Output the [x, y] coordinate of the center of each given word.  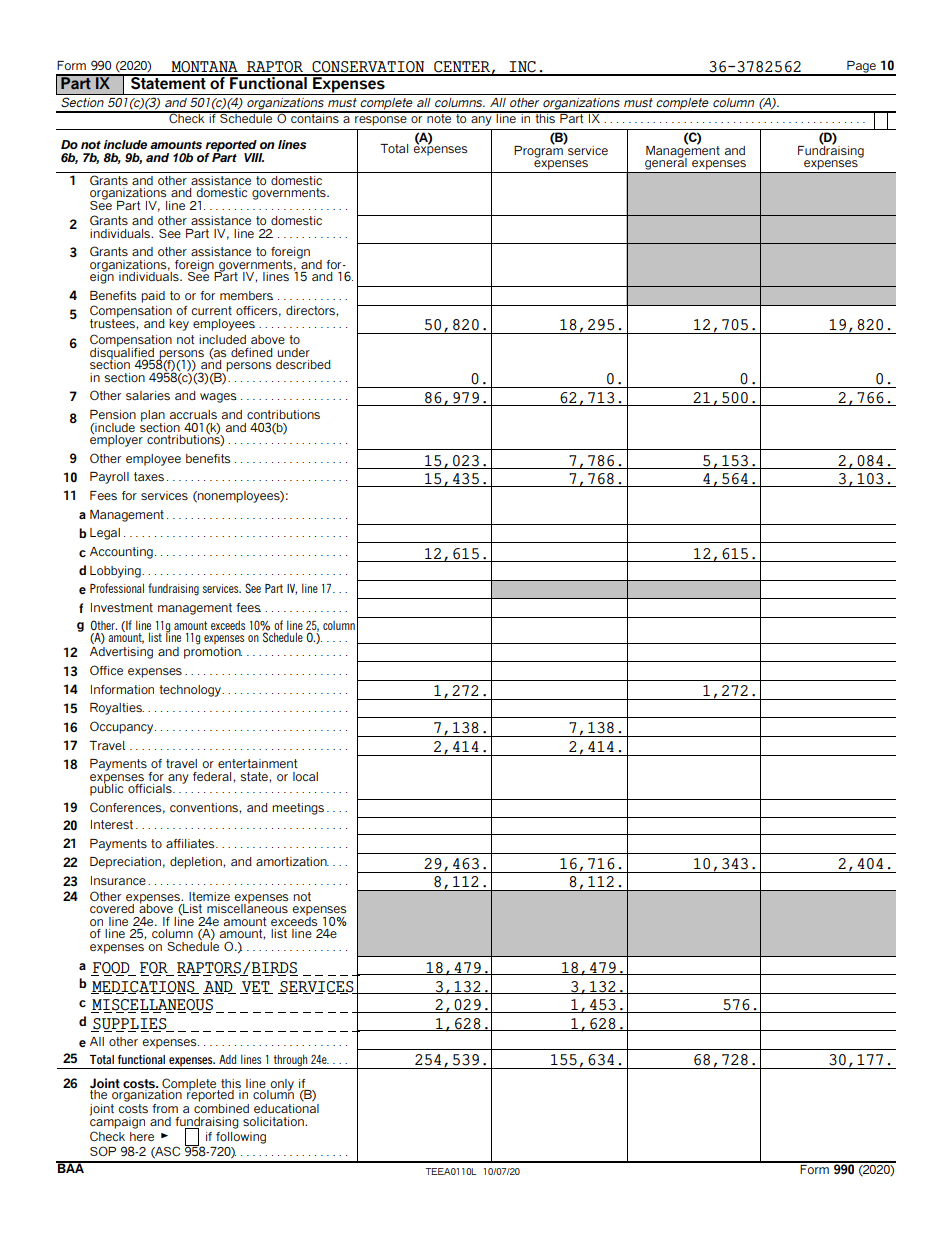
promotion [213, 653]
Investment [122, 607]
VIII [254, 157]
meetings [298, 809]
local [305, 776]
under [293, 352]
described [303, 364]
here [142, 1136]
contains [315, 117]
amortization [292, 861]
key [179, 325]
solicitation [274, 1121]
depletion [197, 863]
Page [861, 68]
